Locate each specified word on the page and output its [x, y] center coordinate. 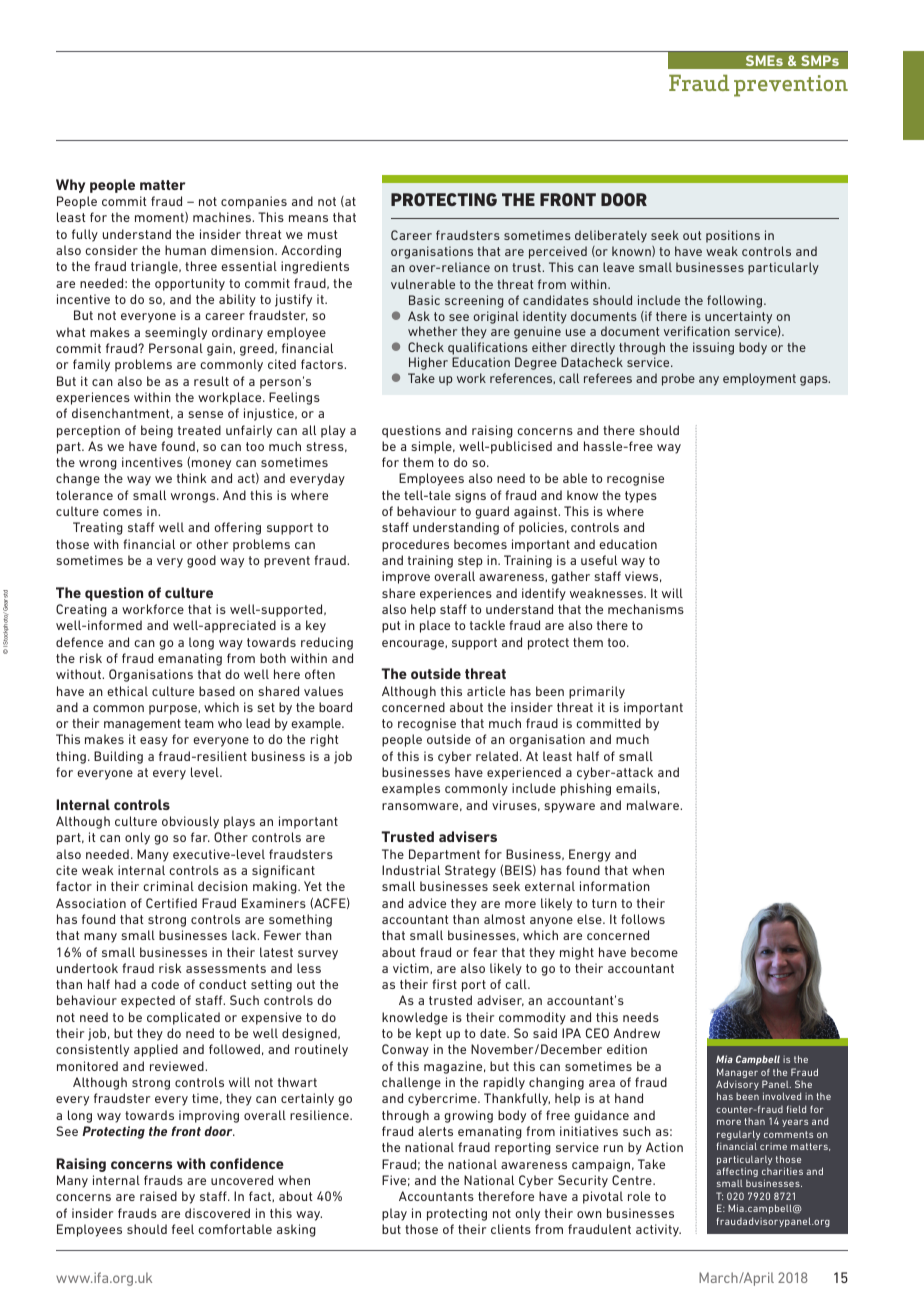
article [486, 691]
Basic [424, 300]
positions [733, 236]
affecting [737, 1172]
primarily [597, 692]
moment [160, 217]
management [142, 725]
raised [158, 1196]
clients [511, 1229]
